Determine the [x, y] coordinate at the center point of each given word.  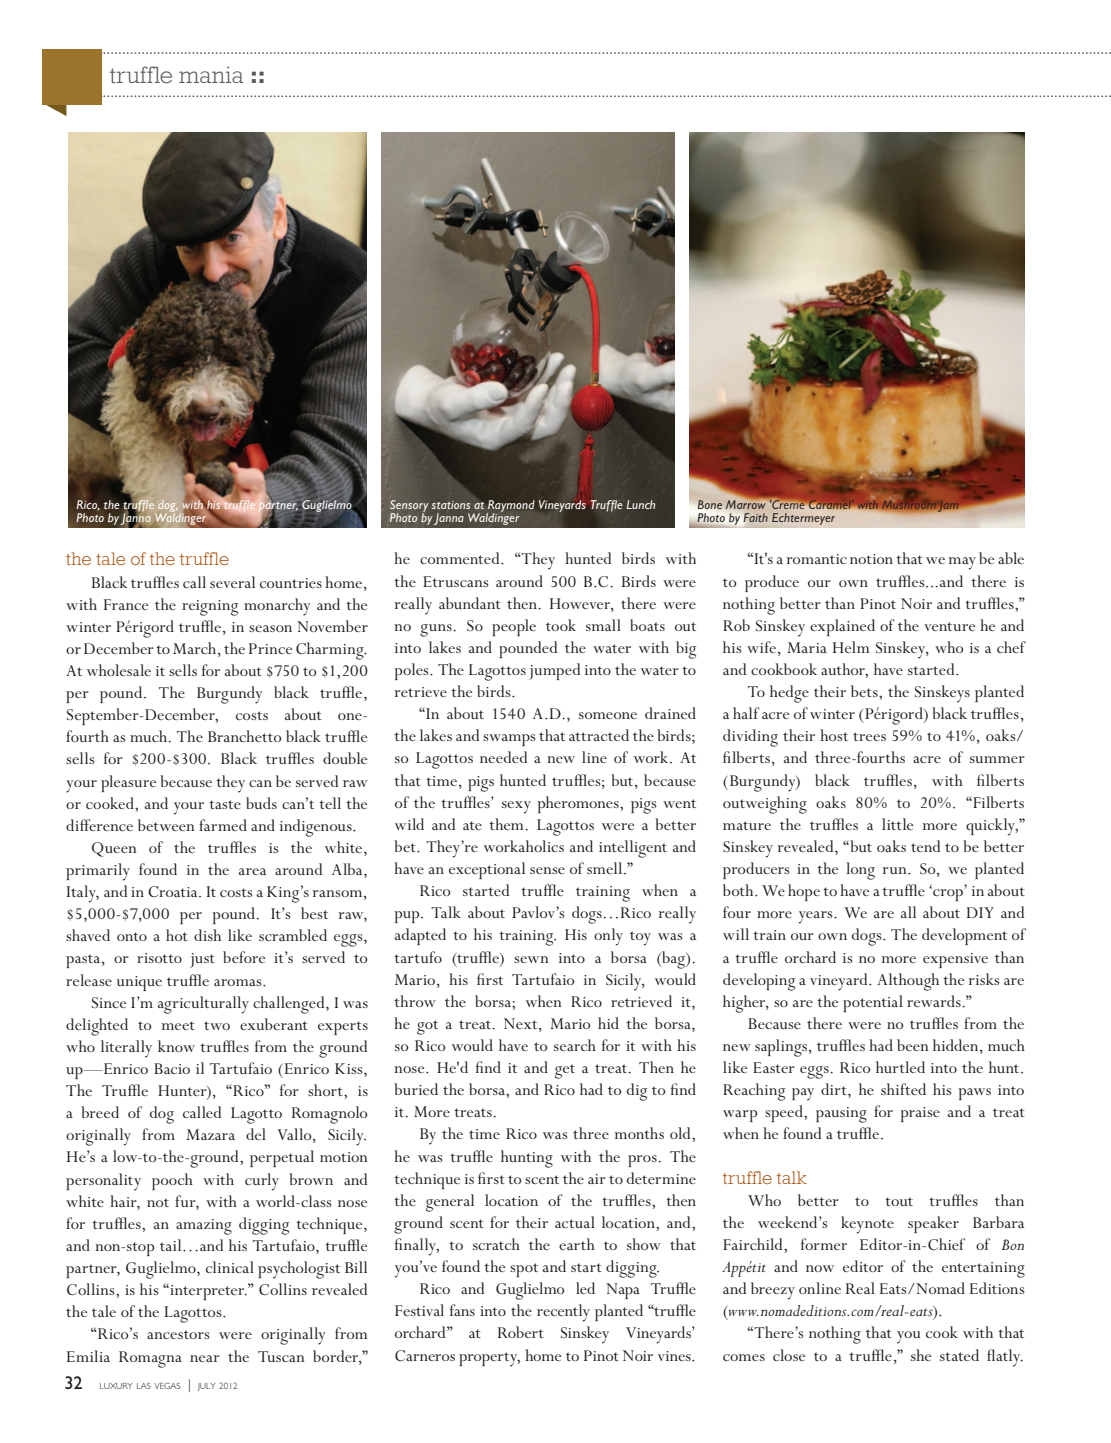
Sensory [409, 507]
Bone [708, 506]
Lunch [640, 504]
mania [211, 74]
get [565, 1071]
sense [547, 870]
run [895, 870]
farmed [223, 825]
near [205, 1358]
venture [949, 626]
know [176, 1046]
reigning [210, 608]
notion [871, 559]
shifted [903, 1089]
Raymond [510, 507]
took [561, 625]
